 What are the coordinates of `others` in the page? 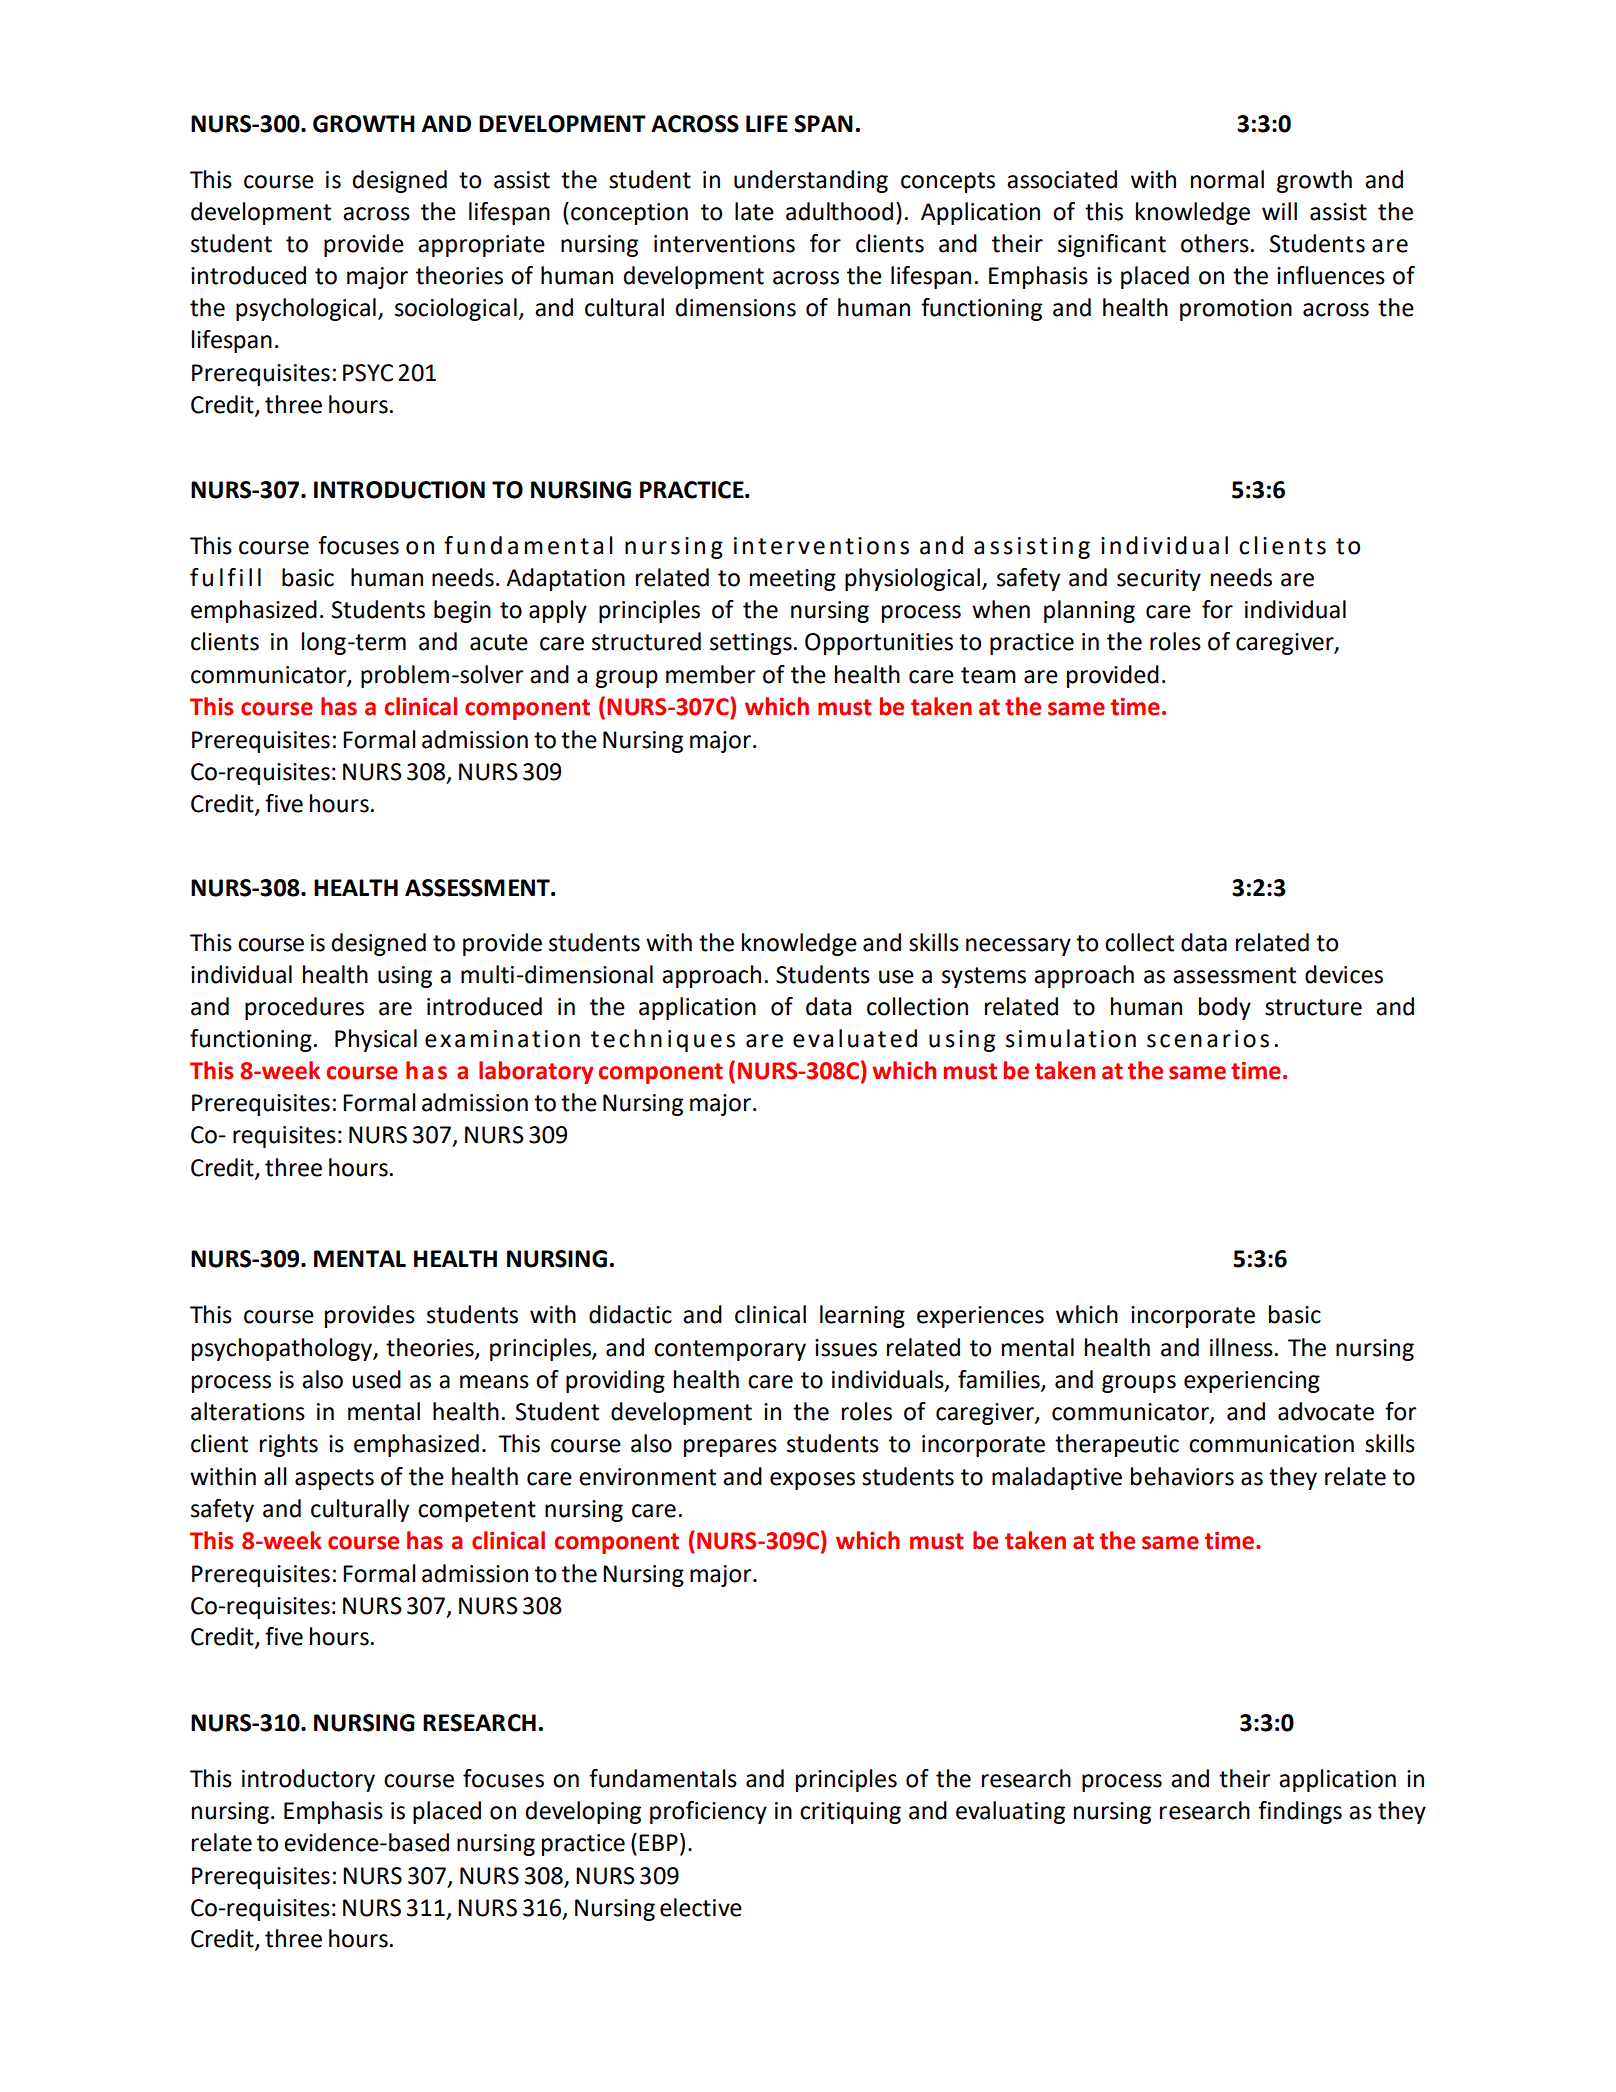 It's located at (1215, 243).
